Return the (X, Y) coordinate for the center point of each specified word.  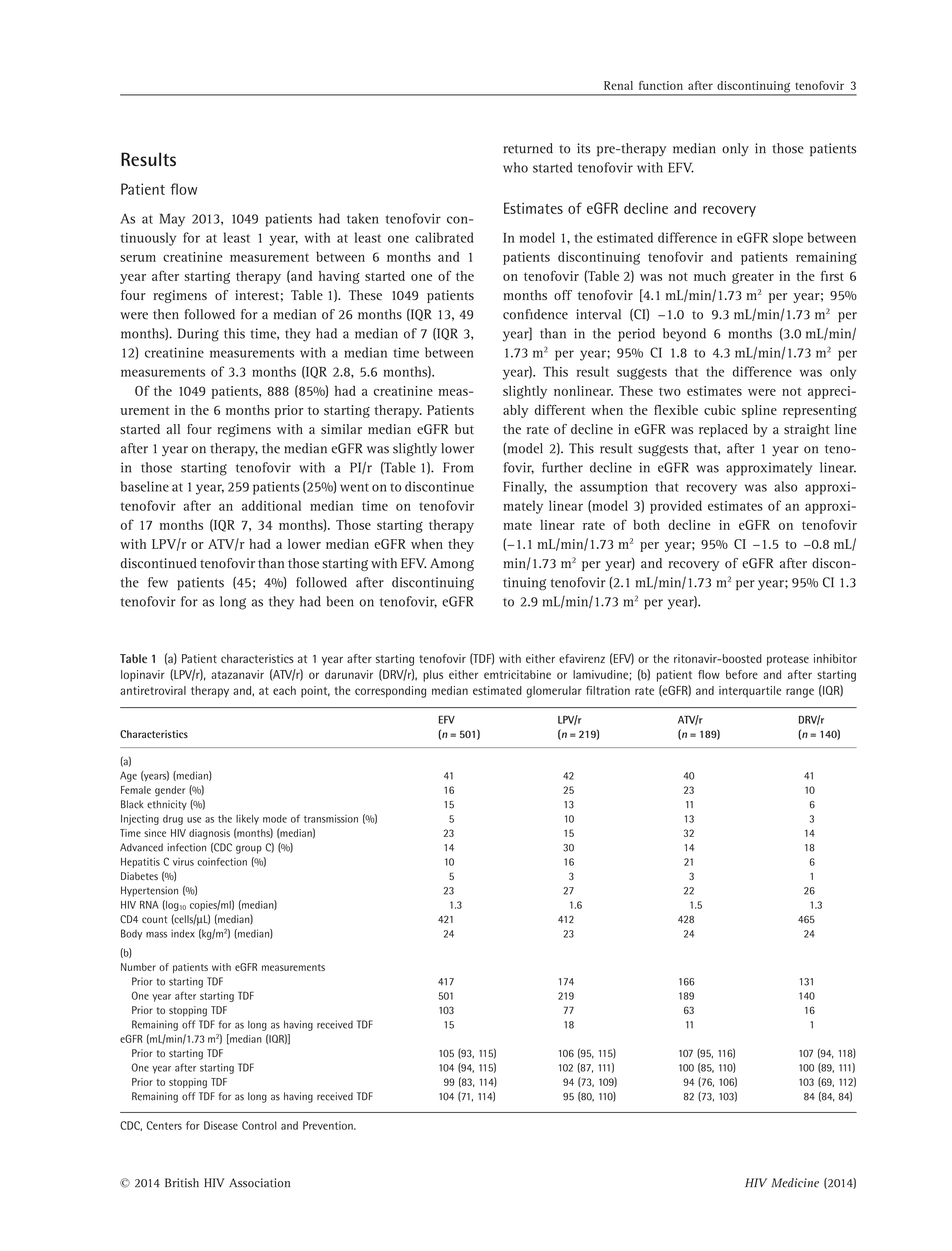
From (458, 467)
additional (271, 505)
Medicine (795, 1183)
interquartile (750, 692)
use (194, 820)
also (785, 486)
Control (259, 1125)
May (172, 220)
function (661, 85)
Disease (221, 1125)
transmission (331, 818)
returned (528, 148)
